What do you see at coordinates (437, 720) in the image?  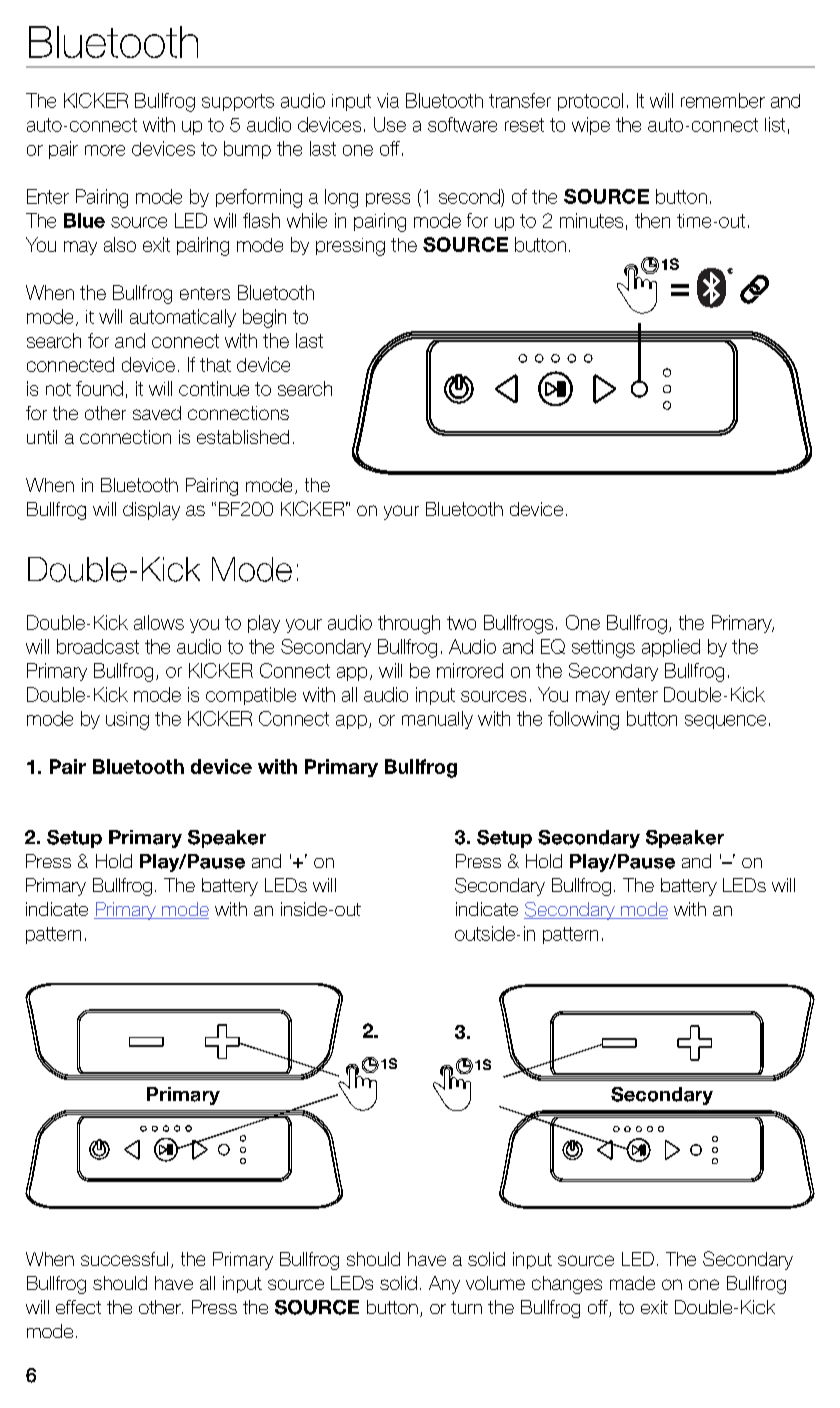 I see `manually` at bounding box center [437, 720].
